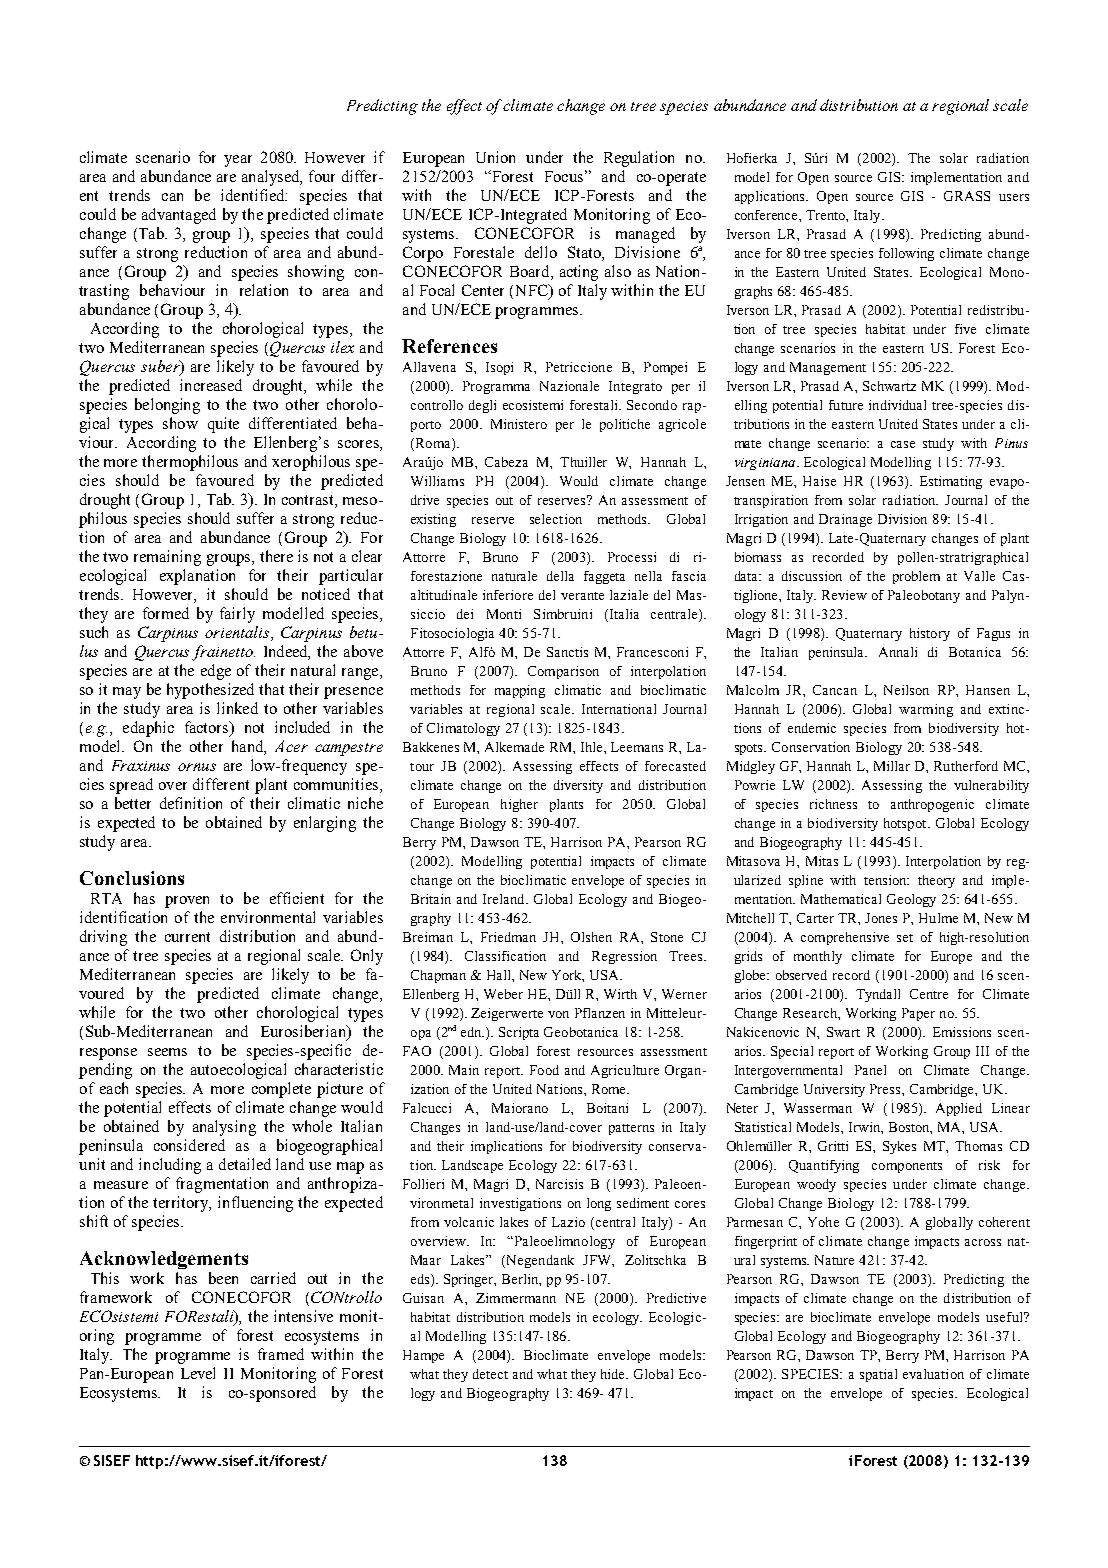  Describe the element at coordinates (516, 1298) in the document. I see `Zimmermann` at that location.
